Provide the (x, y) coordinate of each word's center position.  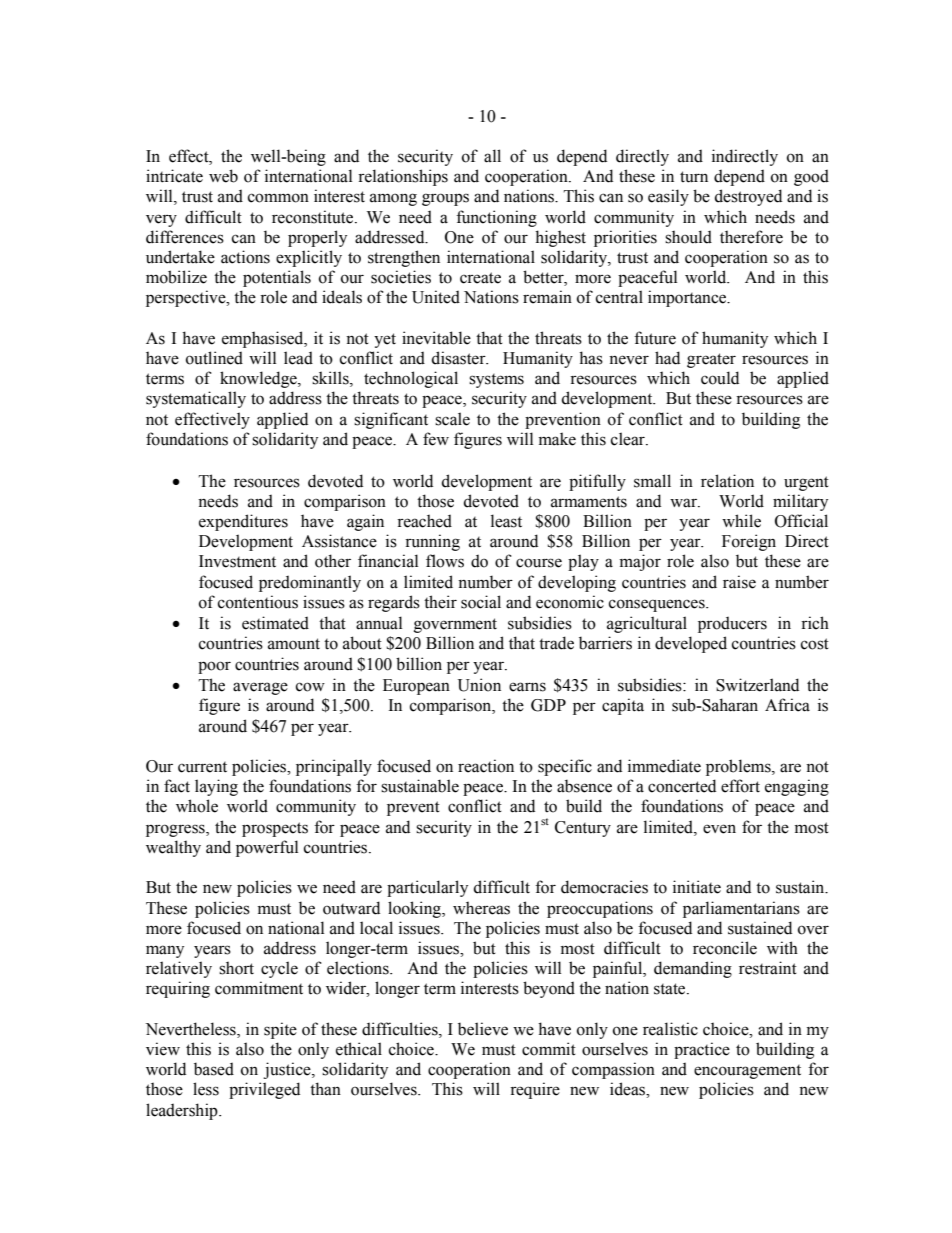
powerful (267, 848)
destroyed (748, 197)
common (278, 198)
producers (732, 624)
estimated (275, 623)
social (481, 602)
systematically (196, 399)
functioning (496, 218)
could (720, 378)
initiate (697, 887)
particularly (427, 888)
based (214, 1069)
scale (452, 419)
